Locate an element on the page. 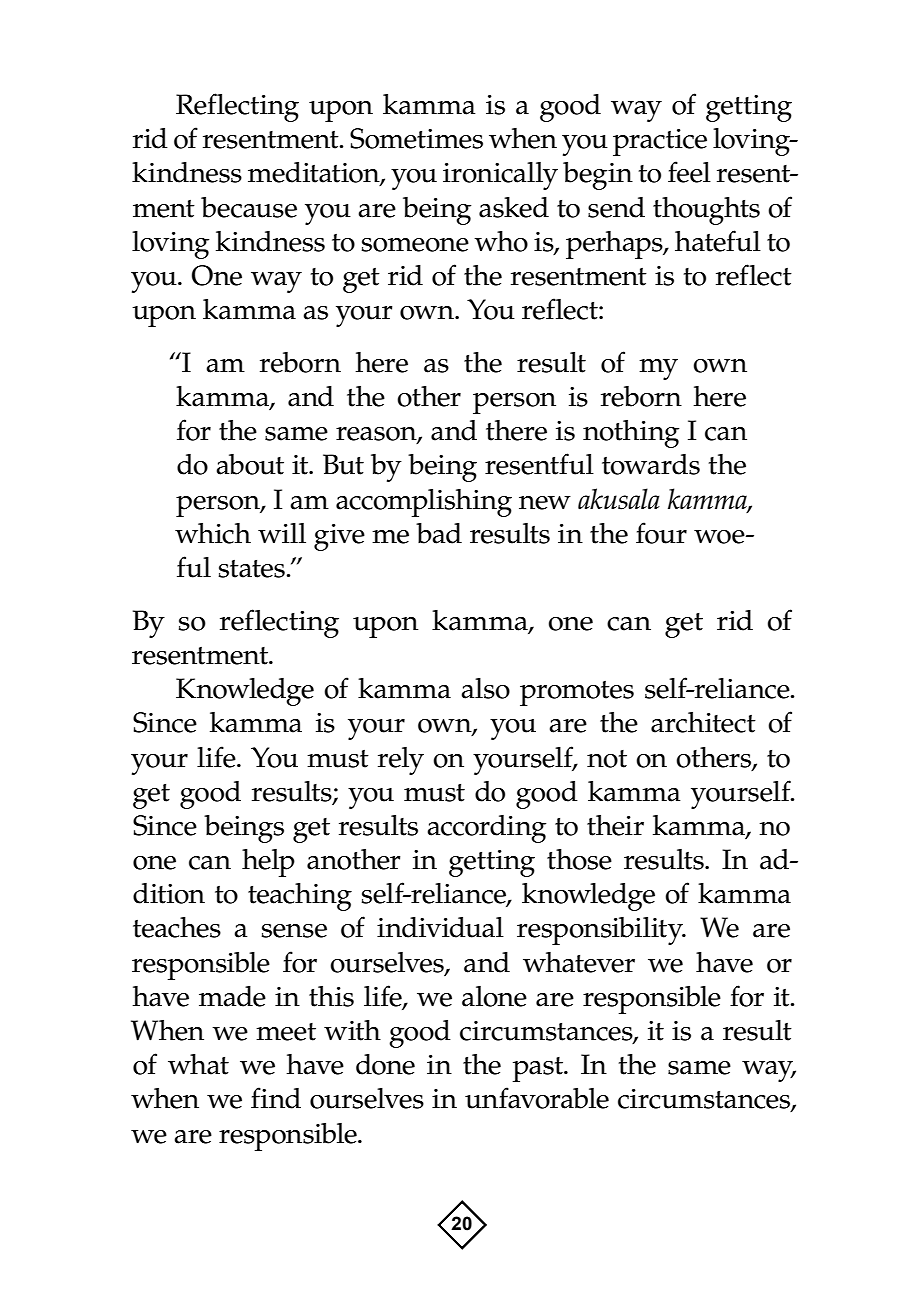 The image size is (924, 1308). Sometimes is located at coordinates (416, 138).
